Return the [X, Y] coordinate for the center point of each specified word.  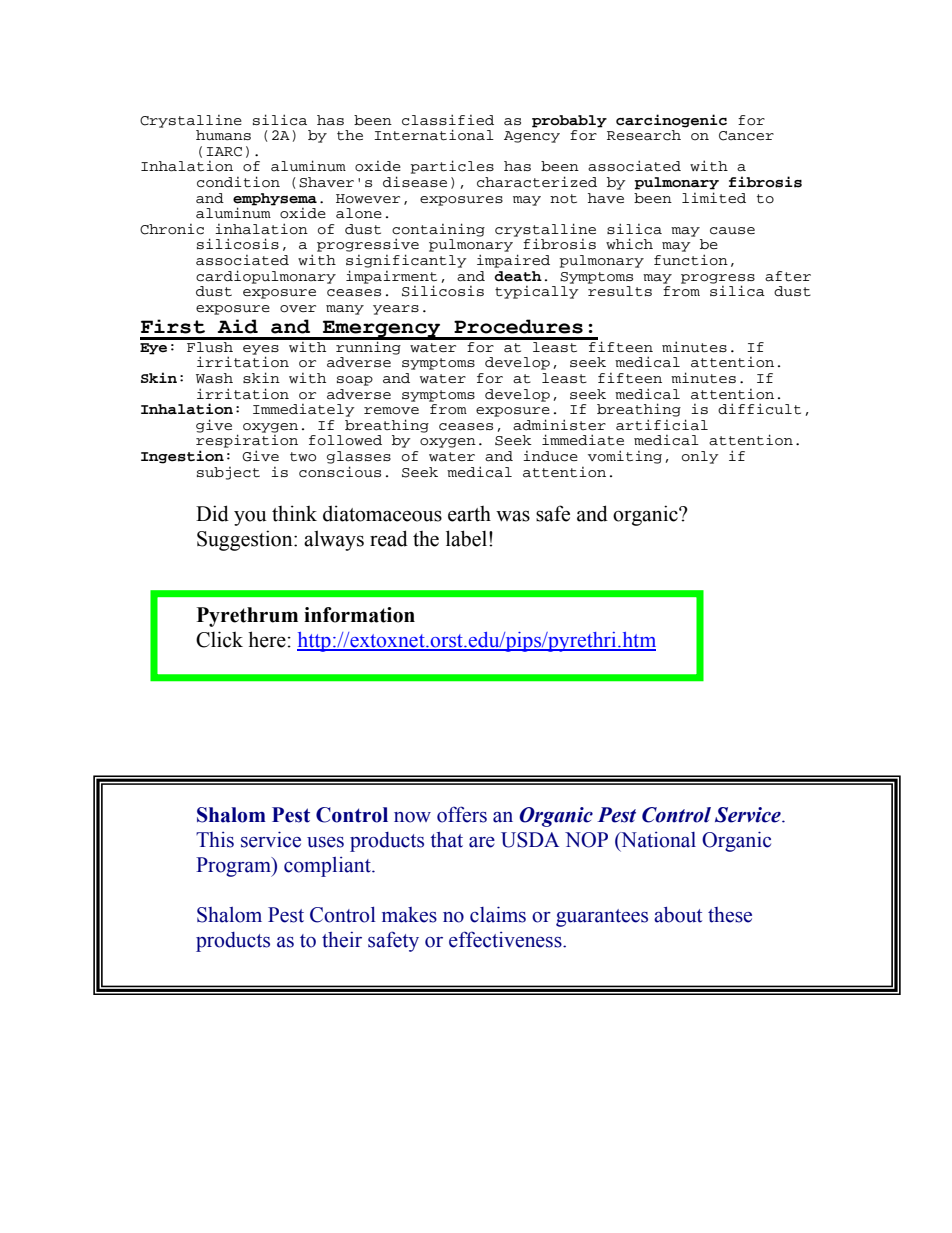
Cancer [746, 136]
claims [498, 914]
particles [452, 167]
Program [234, 867]
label [466, 538]
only [700, 457]
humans [223, 135]
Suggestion [246, 540]
